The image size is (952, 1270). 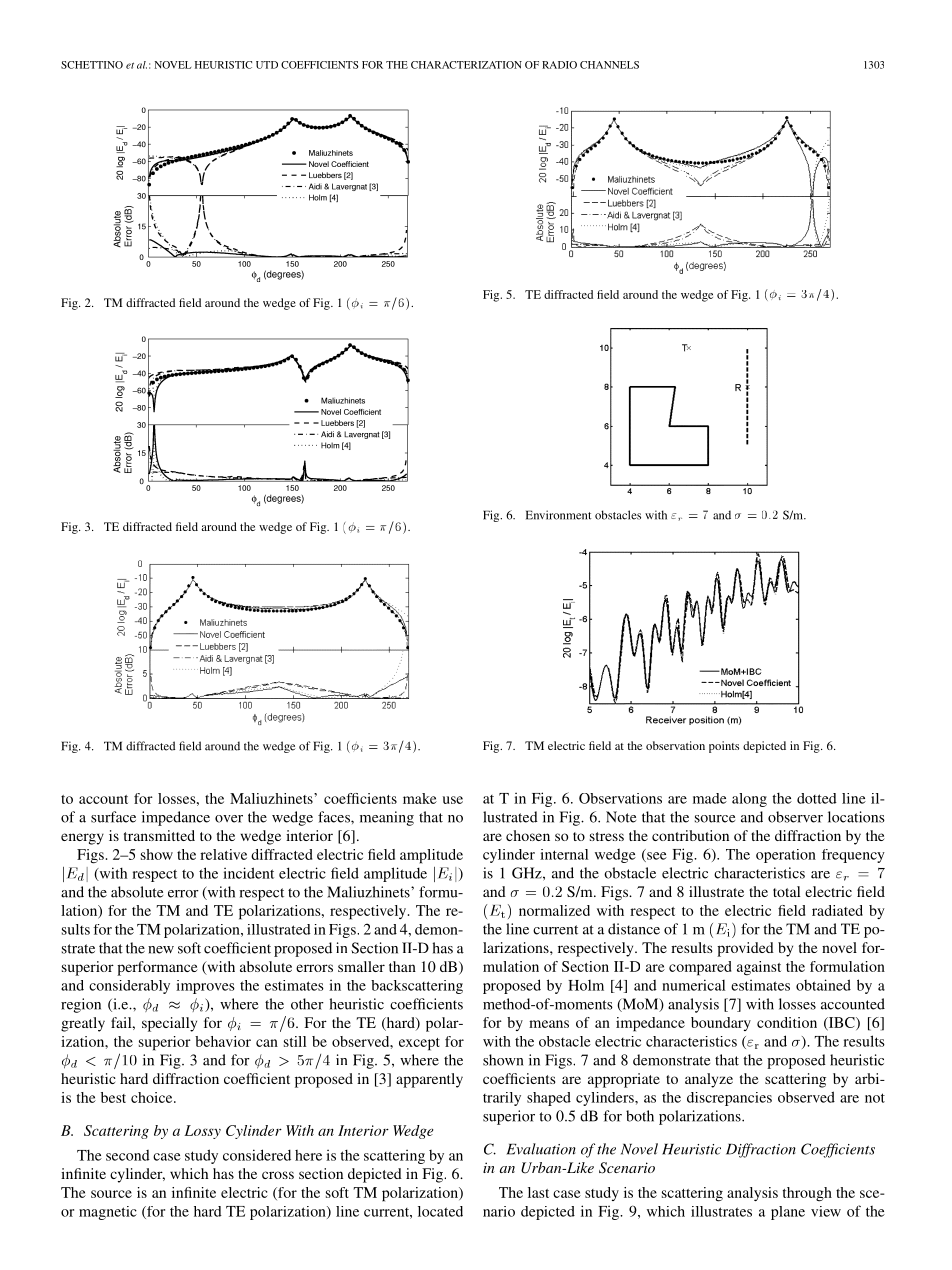 I want to click on against, so click(x=759, y=968).
